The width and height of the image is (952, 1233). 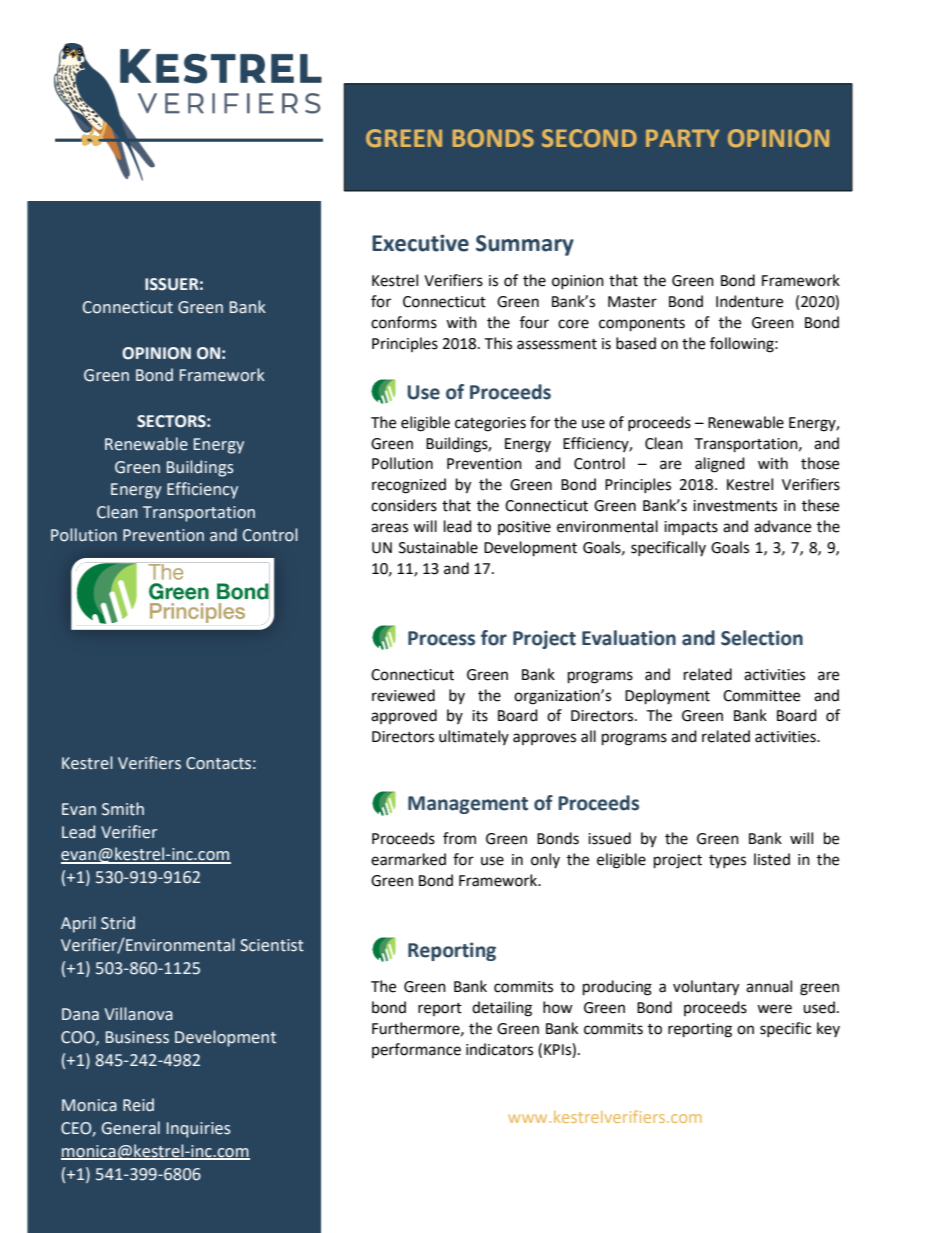 What do you see at coordinates (727, 861) in the image?
I see `types` at bounding box center [727, 861].
